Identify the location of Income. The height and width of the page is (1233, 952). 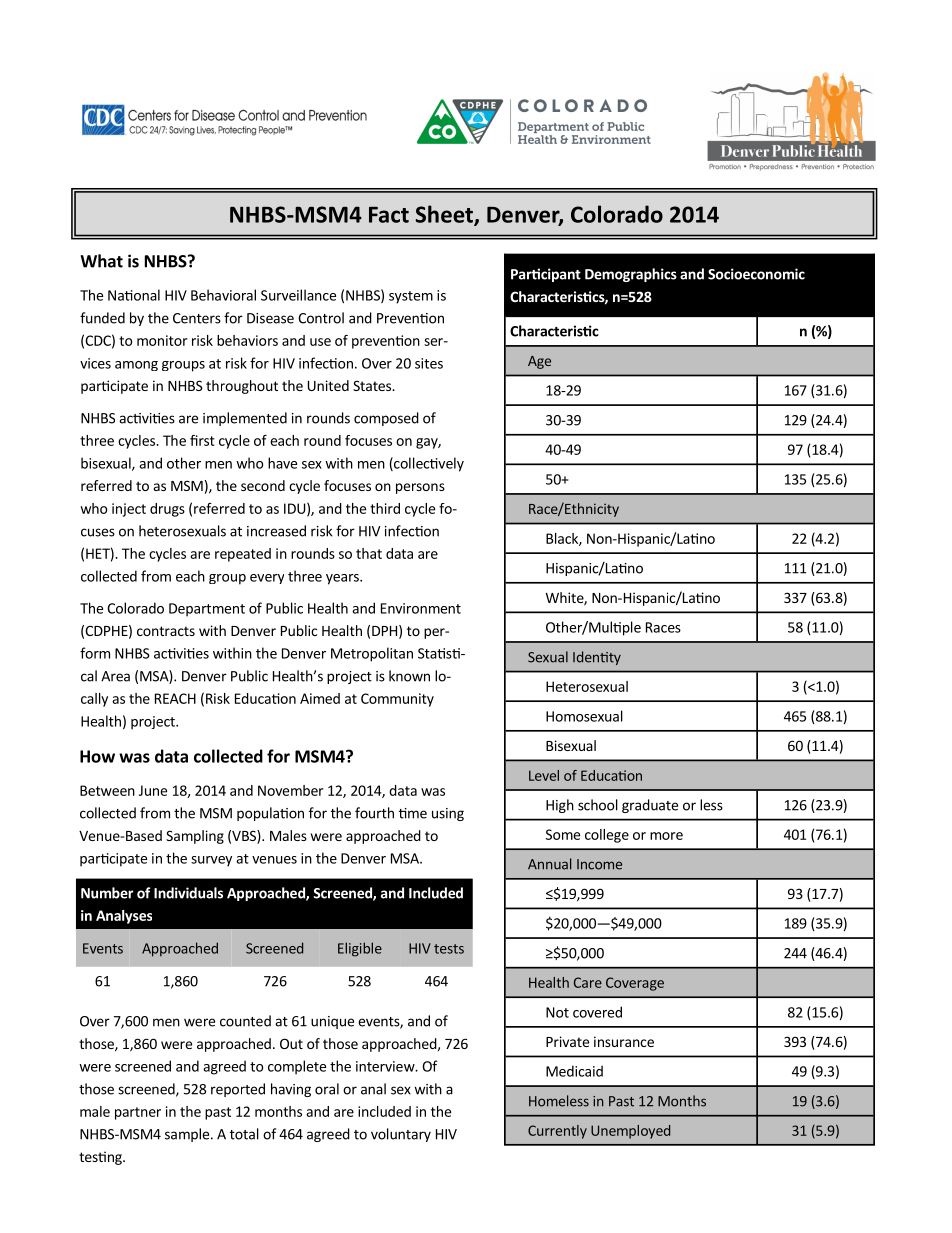
(599, 864).
